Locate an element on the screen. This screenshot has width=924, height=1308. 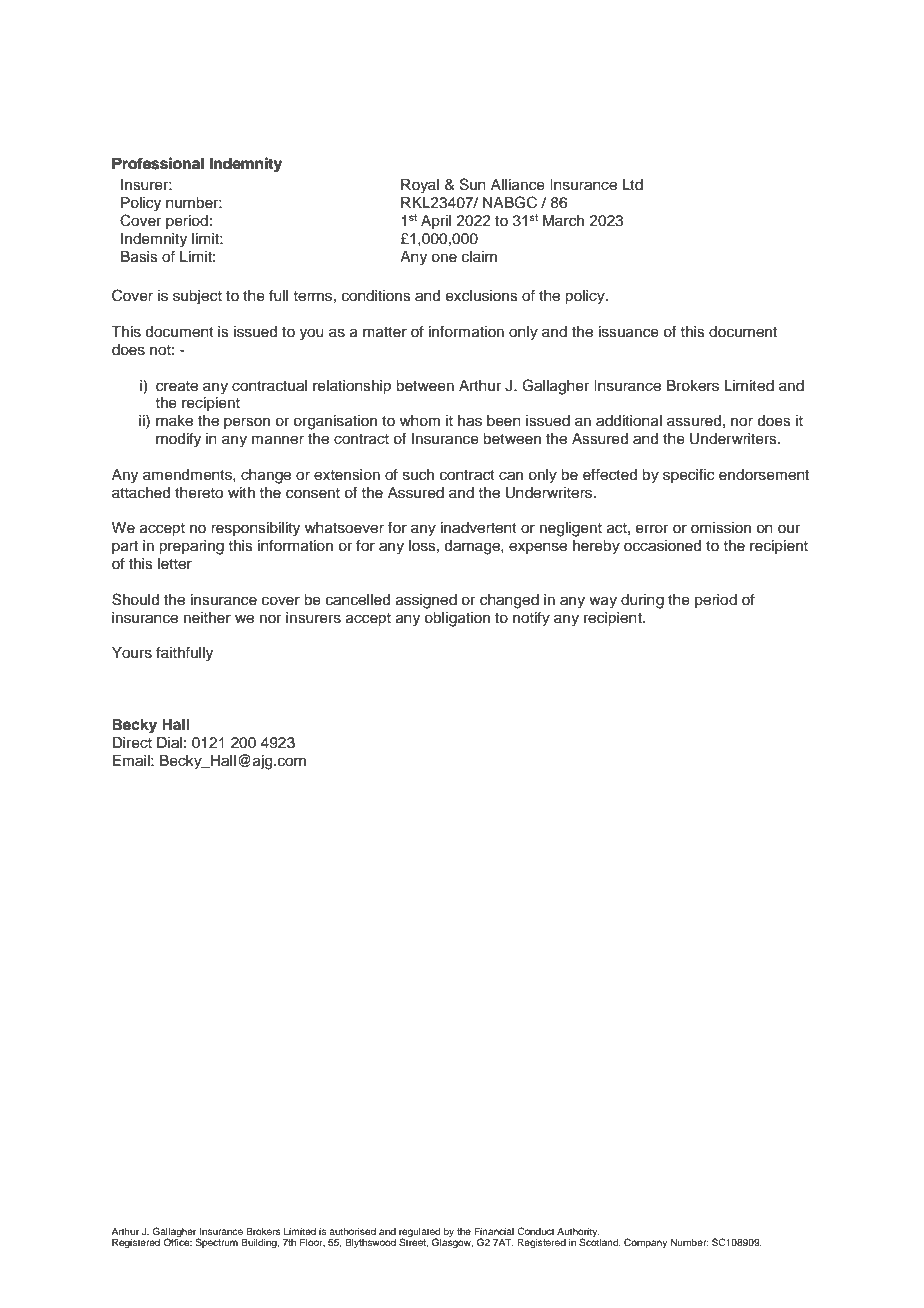
obligation is located at coordinates (457, 619).
